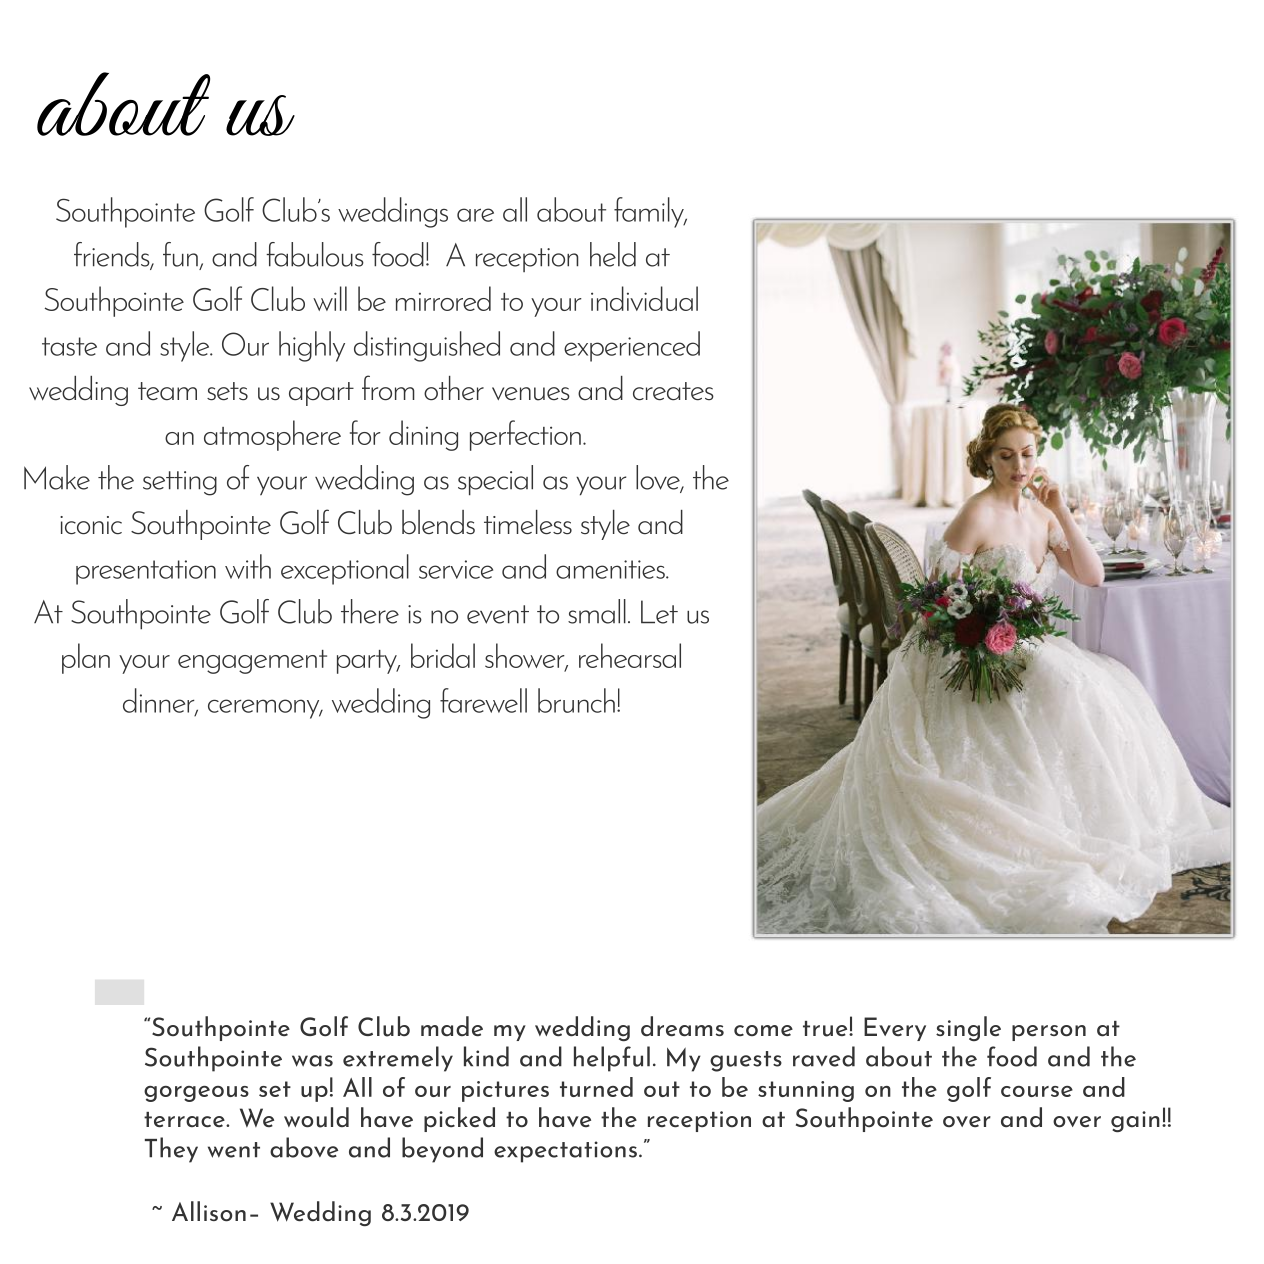  I want to click on engagement, so click(252, 662).
